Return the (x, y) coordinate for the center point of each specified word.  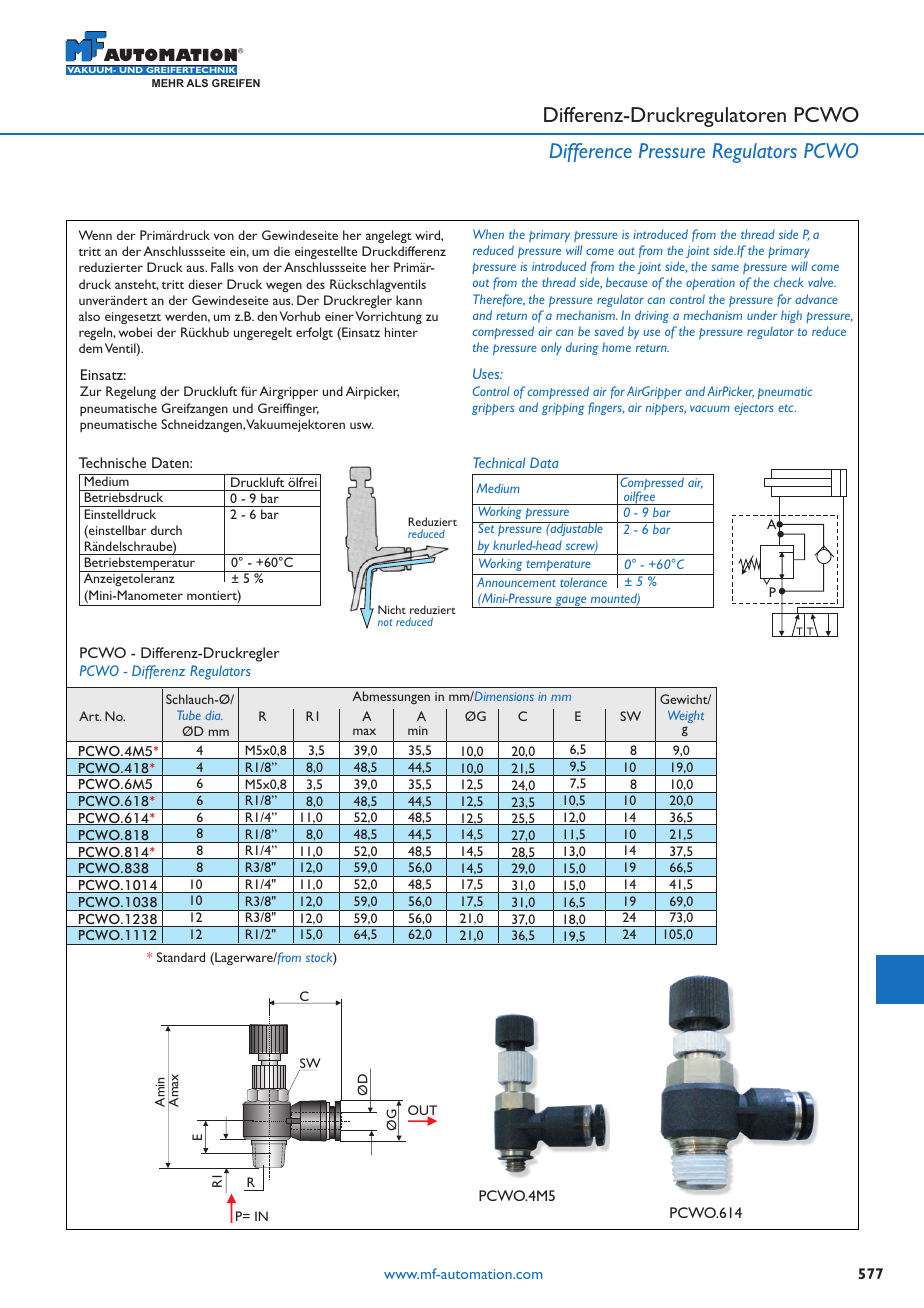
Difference (590, 152)
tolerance (583, 582)
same (725, 267)
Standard (181, 957)
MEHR (168, 83)
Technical (499, 462)
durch (166, 530)
